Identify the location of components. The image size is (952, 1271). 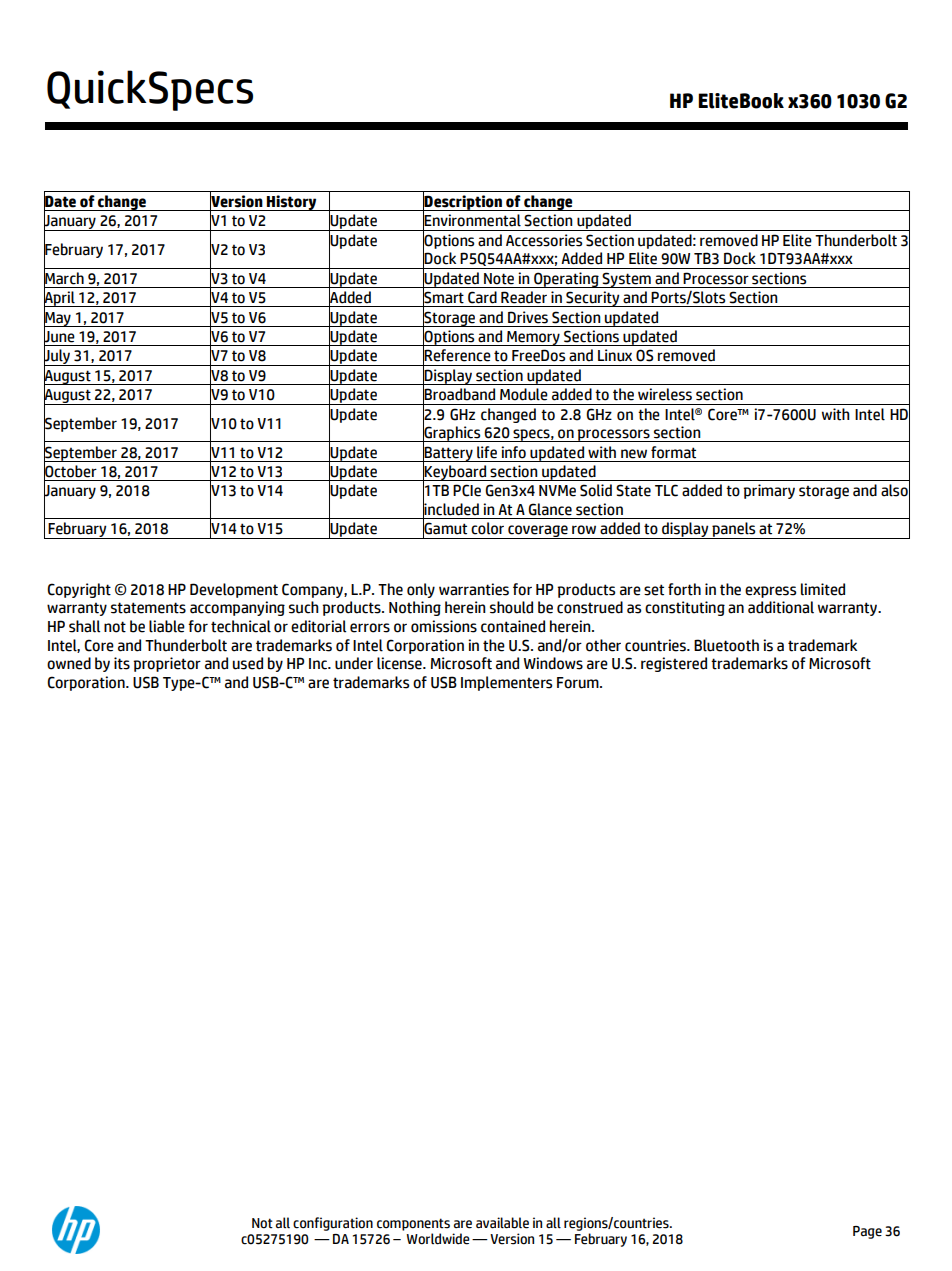
(413, 1224).
